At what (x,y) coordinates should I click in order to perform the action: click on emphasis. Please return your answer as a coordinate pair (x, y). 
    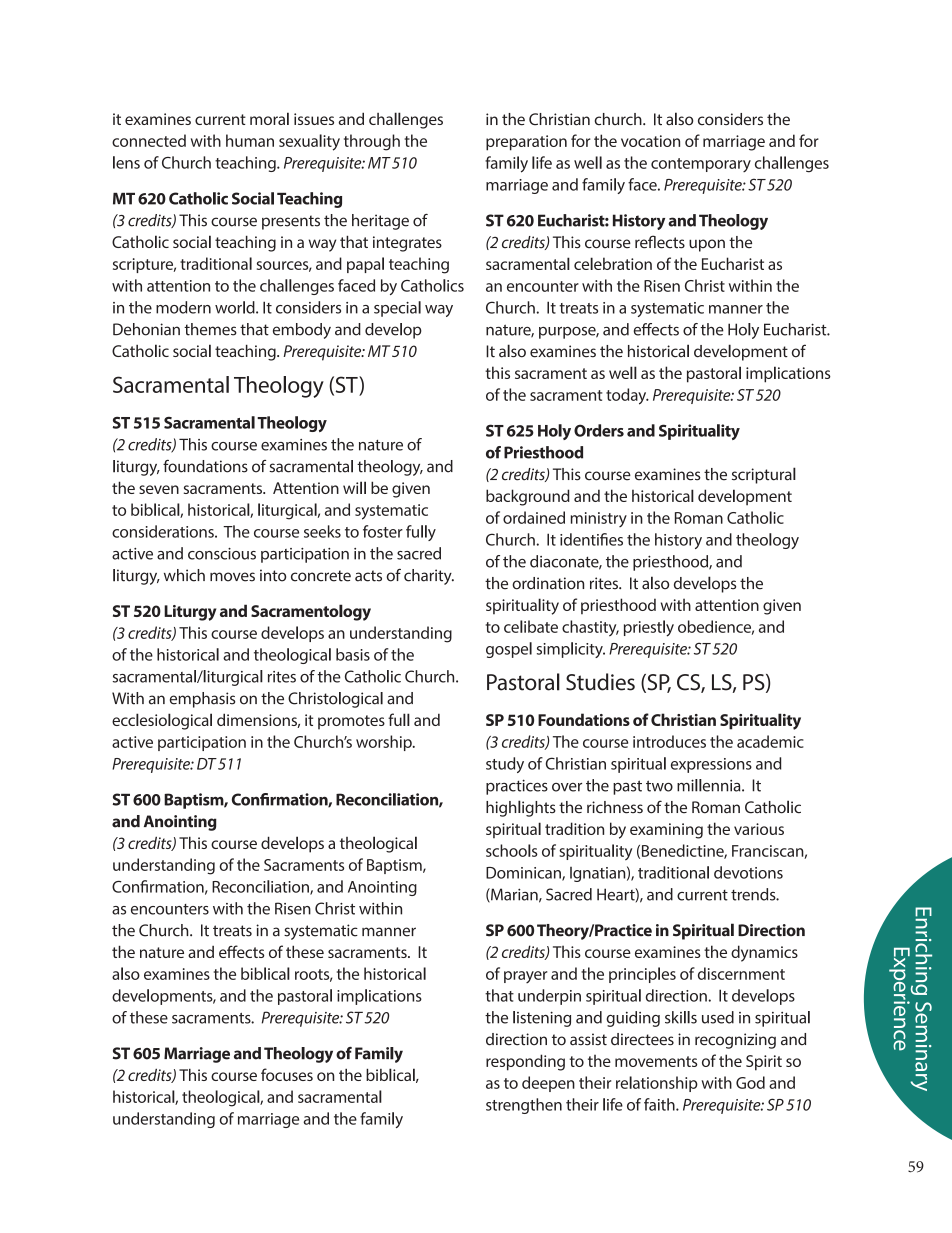
    Looking at the image, I should click on (202, 700).
